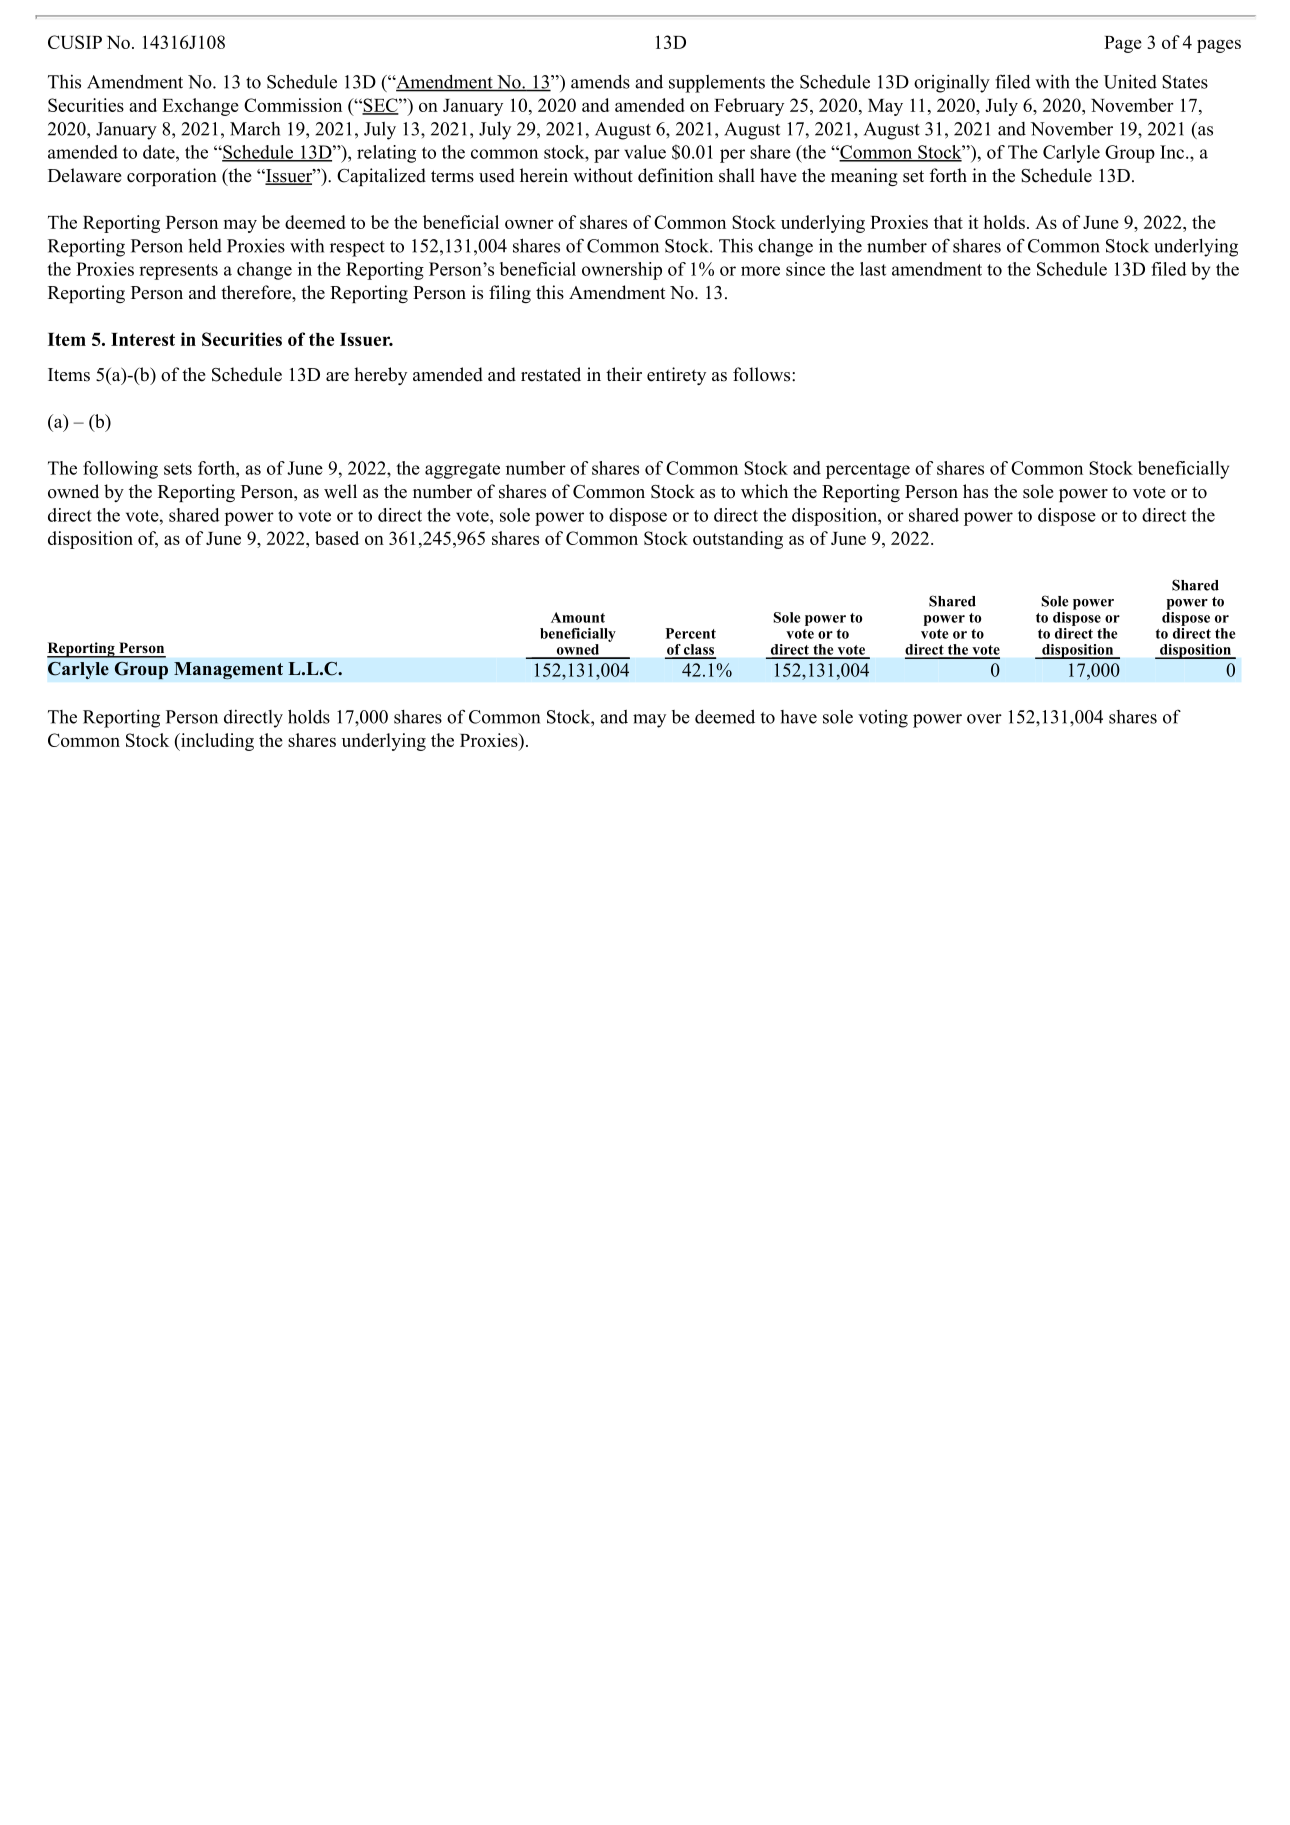  I want to click on Commission, so click(293, 105).
